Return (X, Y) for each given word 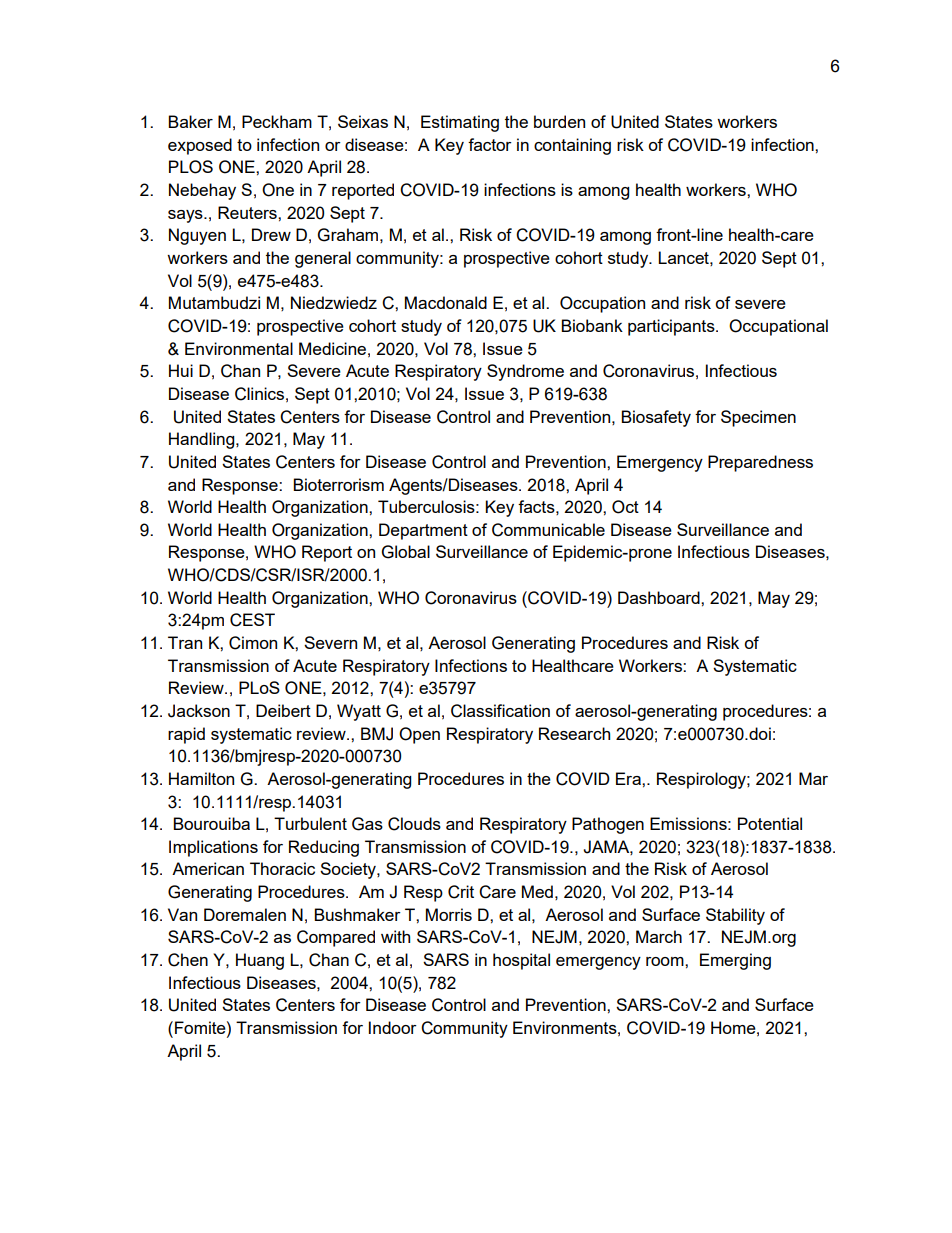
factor (490, 144)
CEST (252, 620)
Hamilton (201, 778)
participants (672, 327)
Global (406, 552)
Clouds (414, 824)
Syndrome (525, 372)
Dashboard (660, 597)
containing (572, 146)
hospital (521, 961)
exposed (200, 146)
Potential (770, 823)
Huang (260, 961)
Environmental (239, 348)
